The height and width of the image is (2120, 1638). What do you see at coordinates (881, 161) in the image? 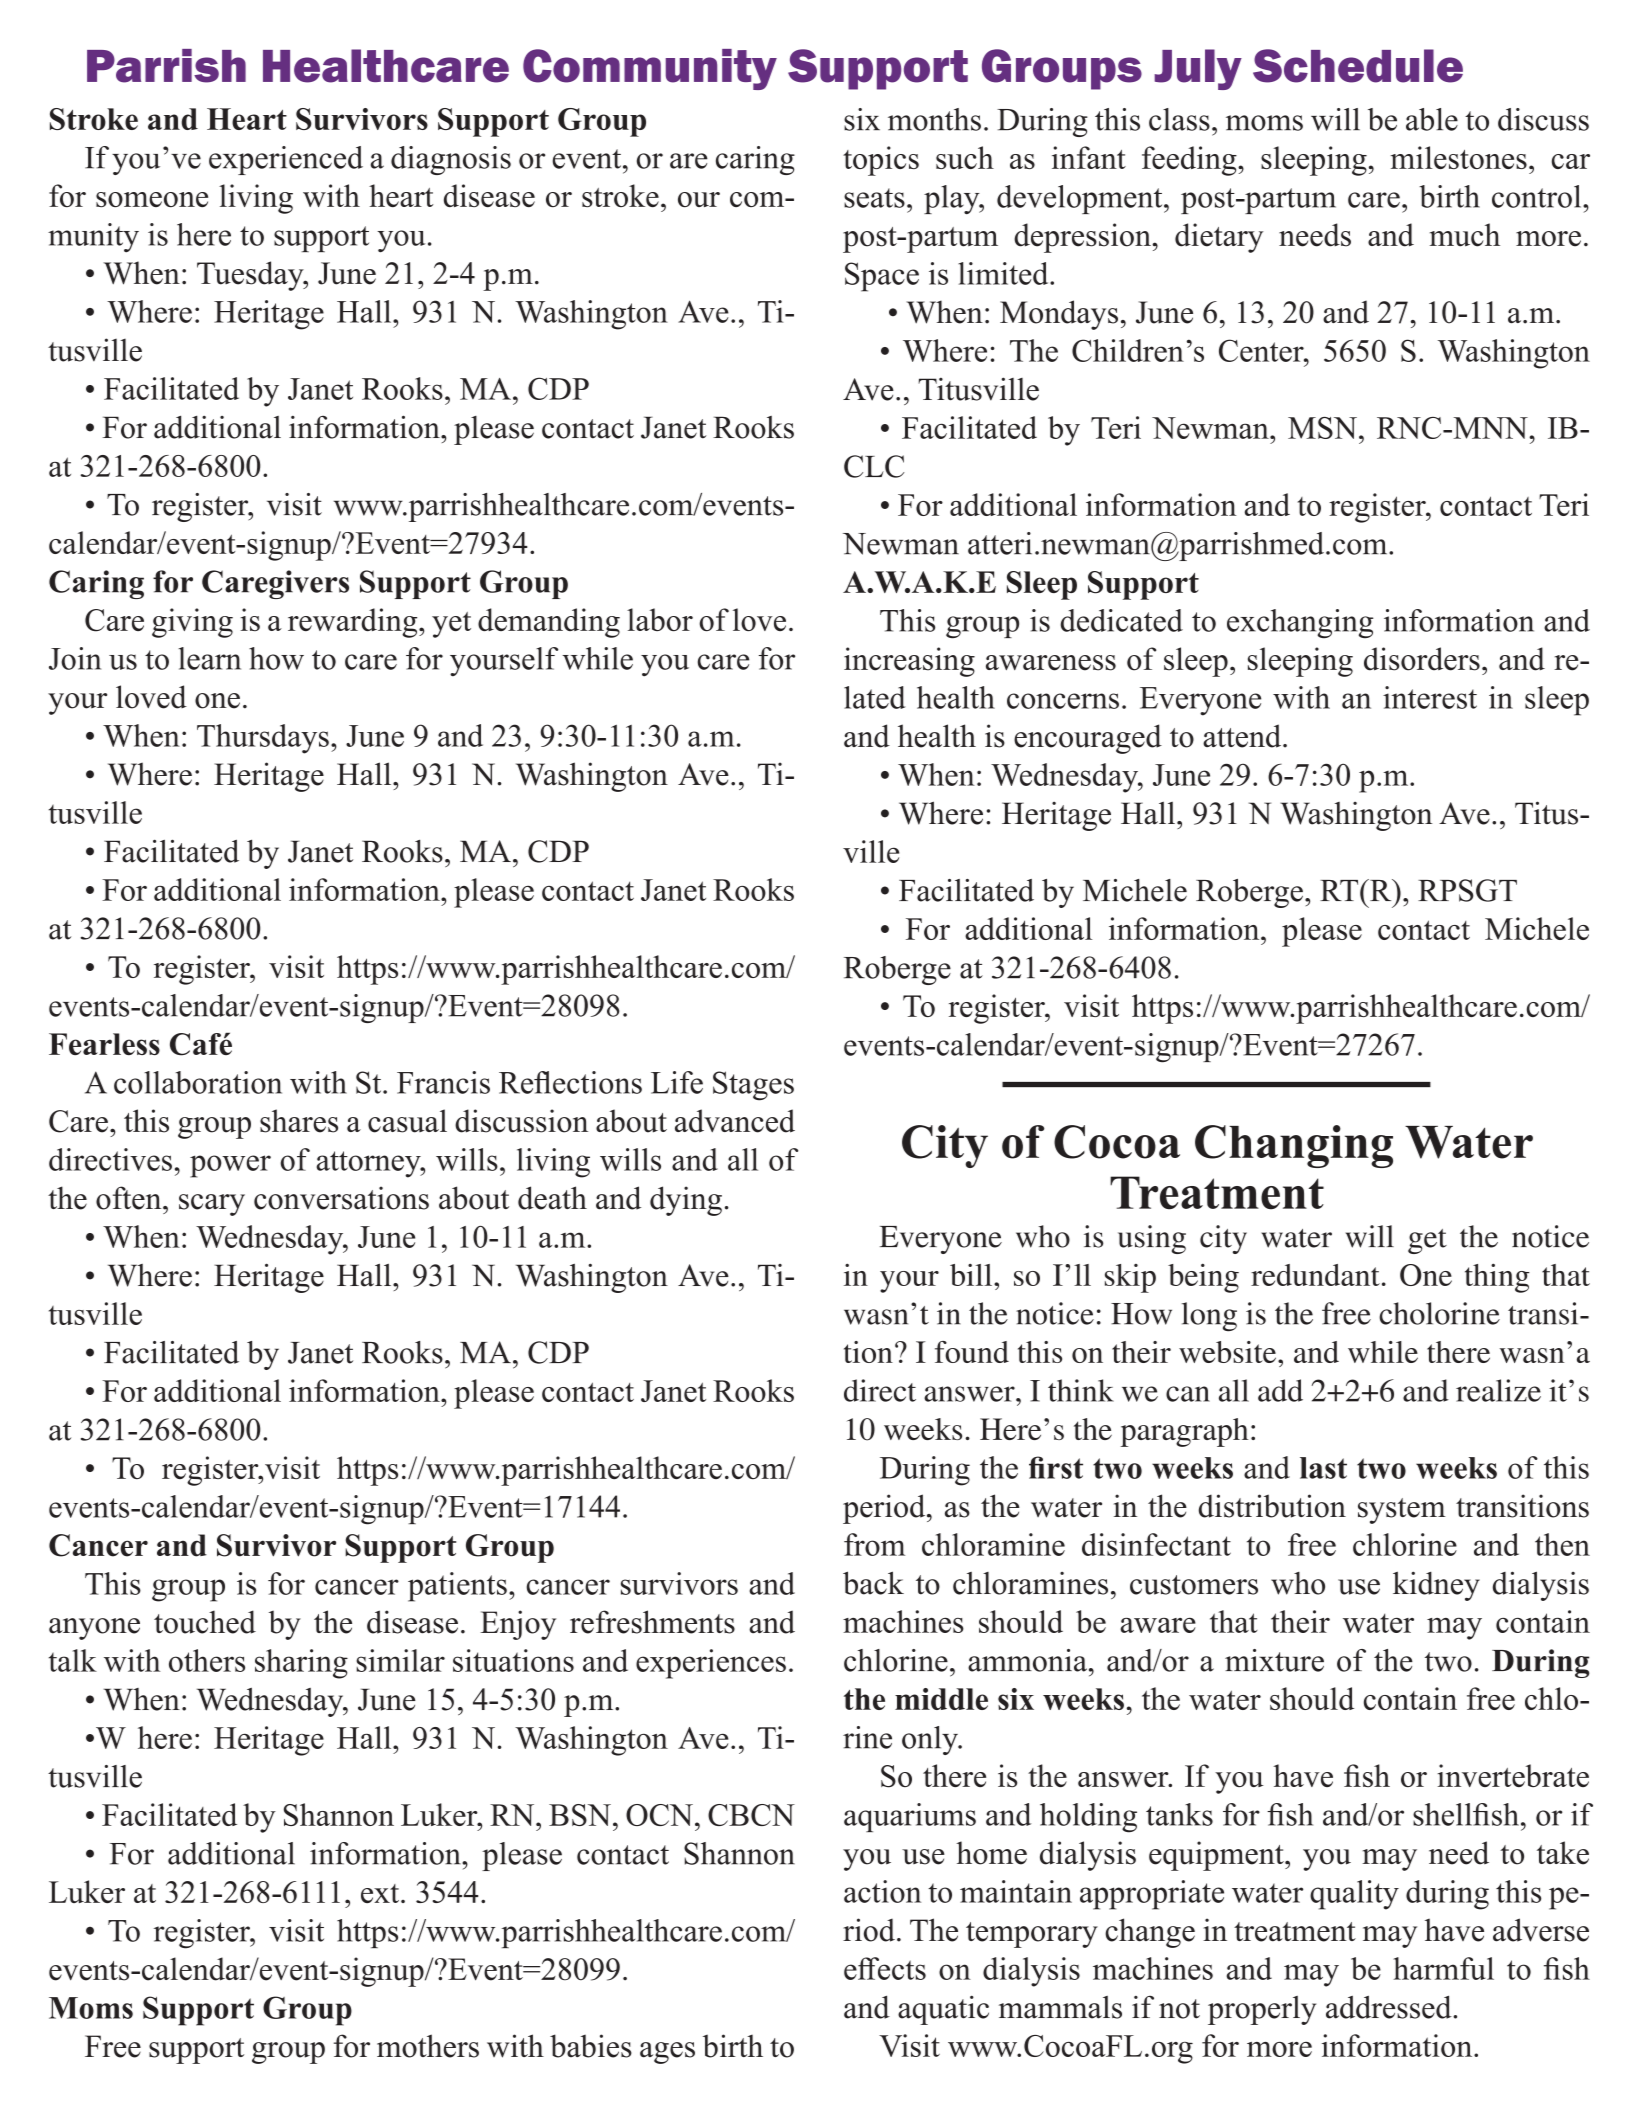
I see `topics` at bounding box center [881, 161].
